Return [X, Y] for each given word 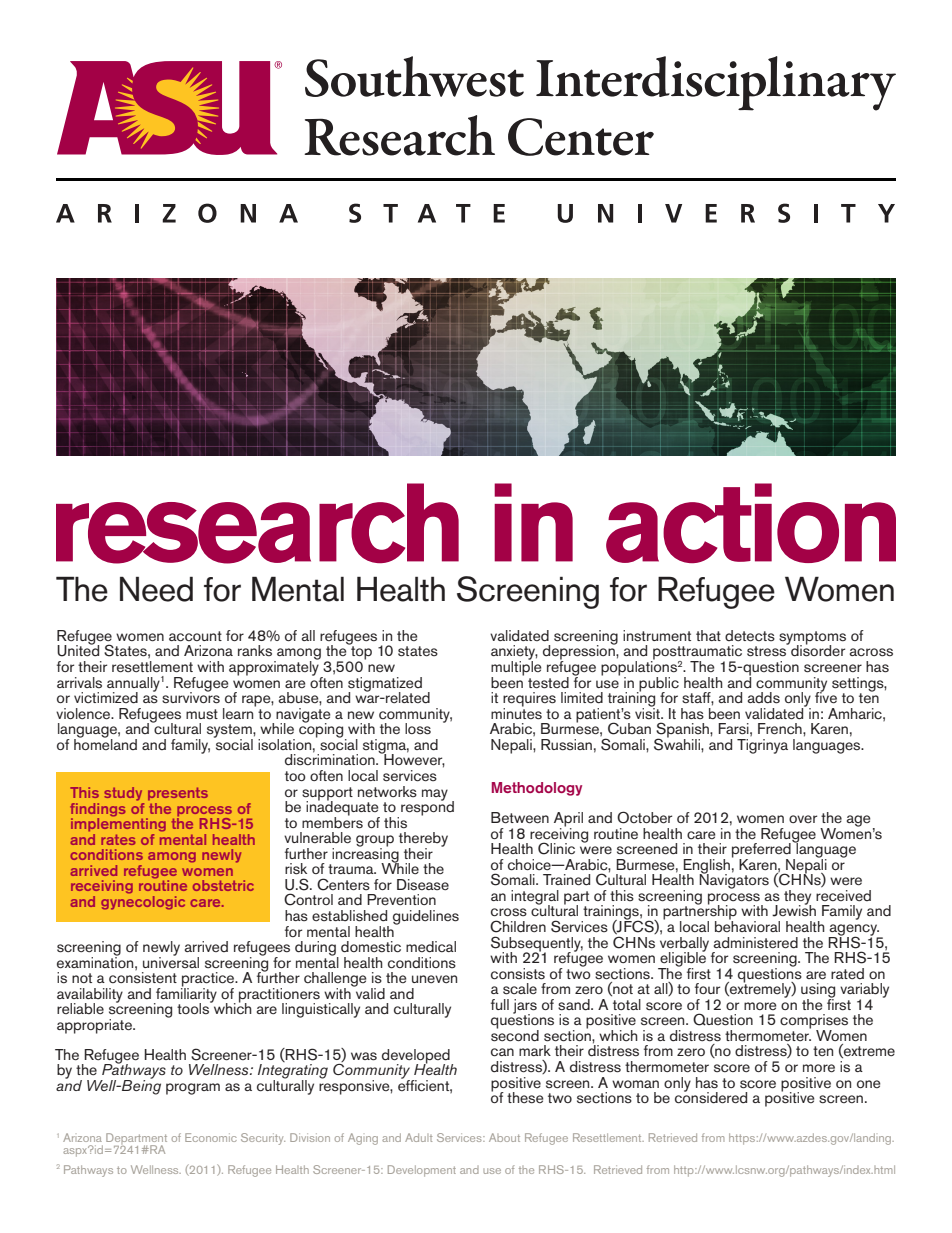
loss [418, 729]
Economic [211, 1137]
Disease [423, 885]
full [500, 1004]
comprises [814, 1022]
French [781, 729]
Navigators [734, 880]
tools [194, 1008]
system [230, 732]
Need [156, 589]
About [504, 1137]
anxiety [514, 653]
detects [750, 636]
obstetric [223, 885]
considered [711, 1097]
